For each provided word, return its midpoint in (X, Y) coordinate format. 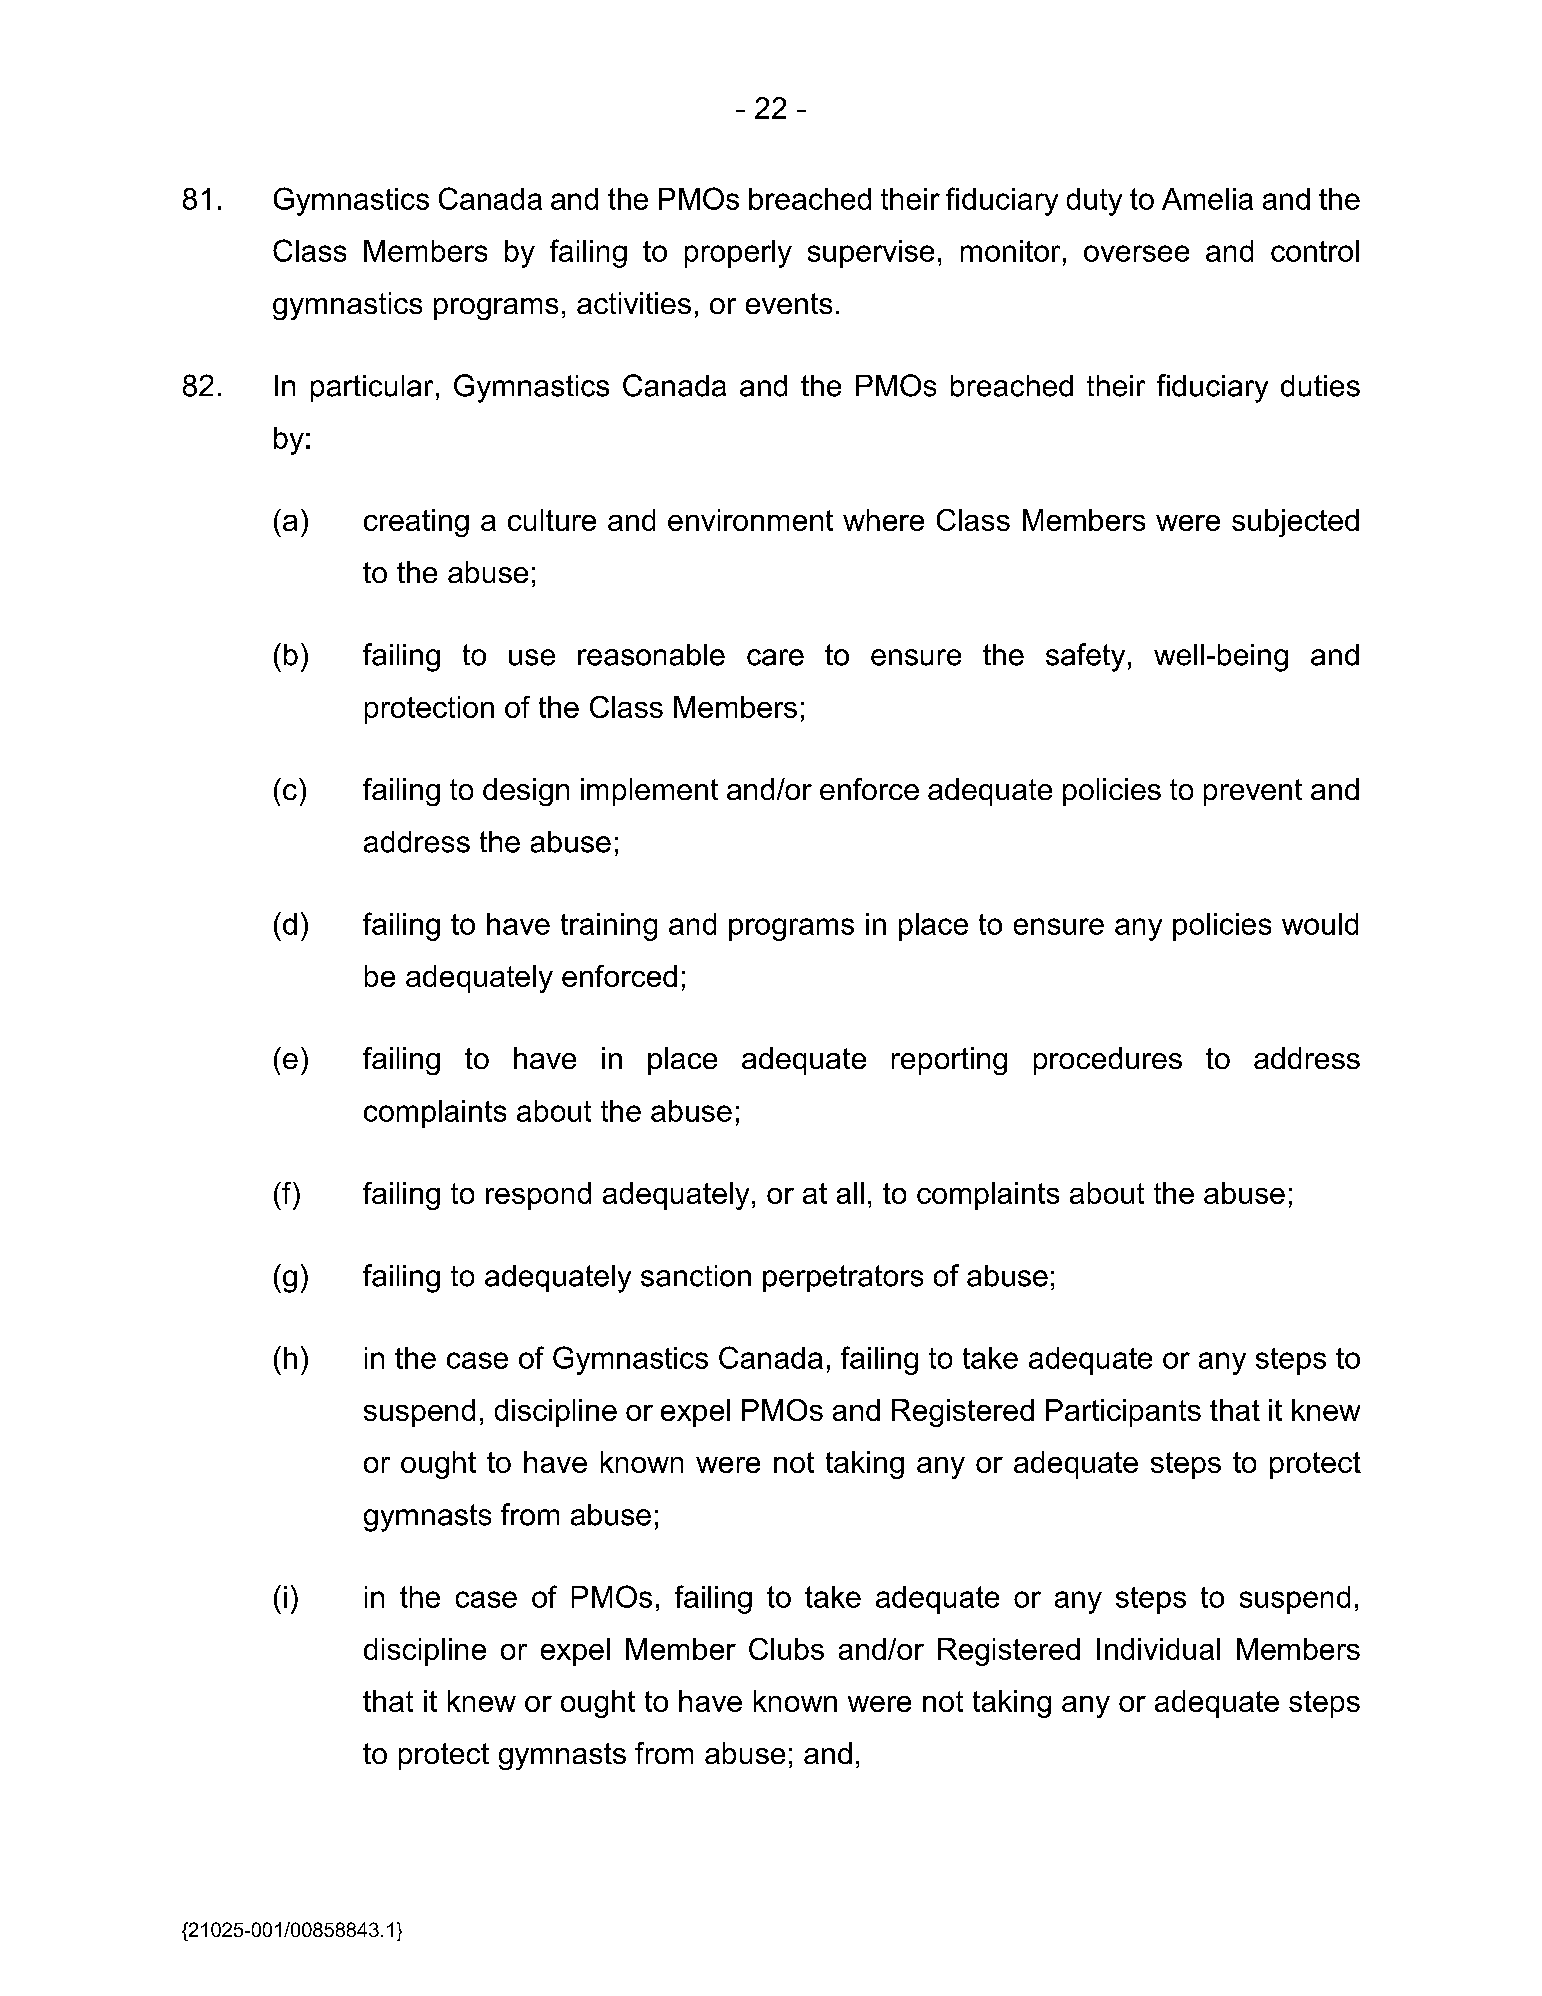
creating (416, 523)
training (609, 927)
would (1320, 924)
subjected (1295, 523)
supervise (871, 254)
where (883, 520)
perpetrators (843, 1278)
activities (634, 303)
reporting (949, 1061)
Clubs (786, 1649)
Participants (1123, 1413)
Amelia (1207, 199)
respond (538, 1196)
